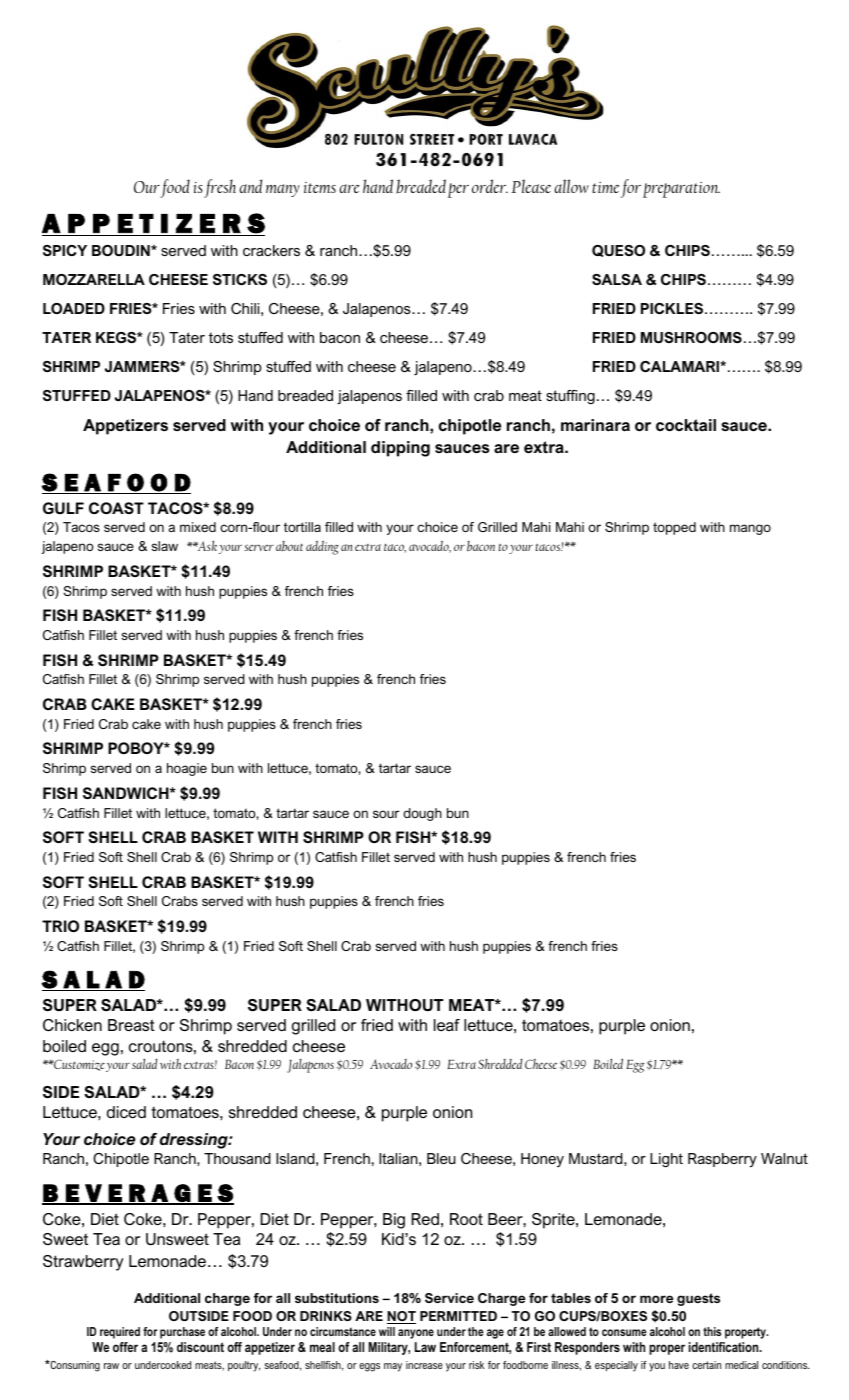  What do you see at coordinates (220, 188) in the image?
I see `fresh` at bounding box center [220, 188].
